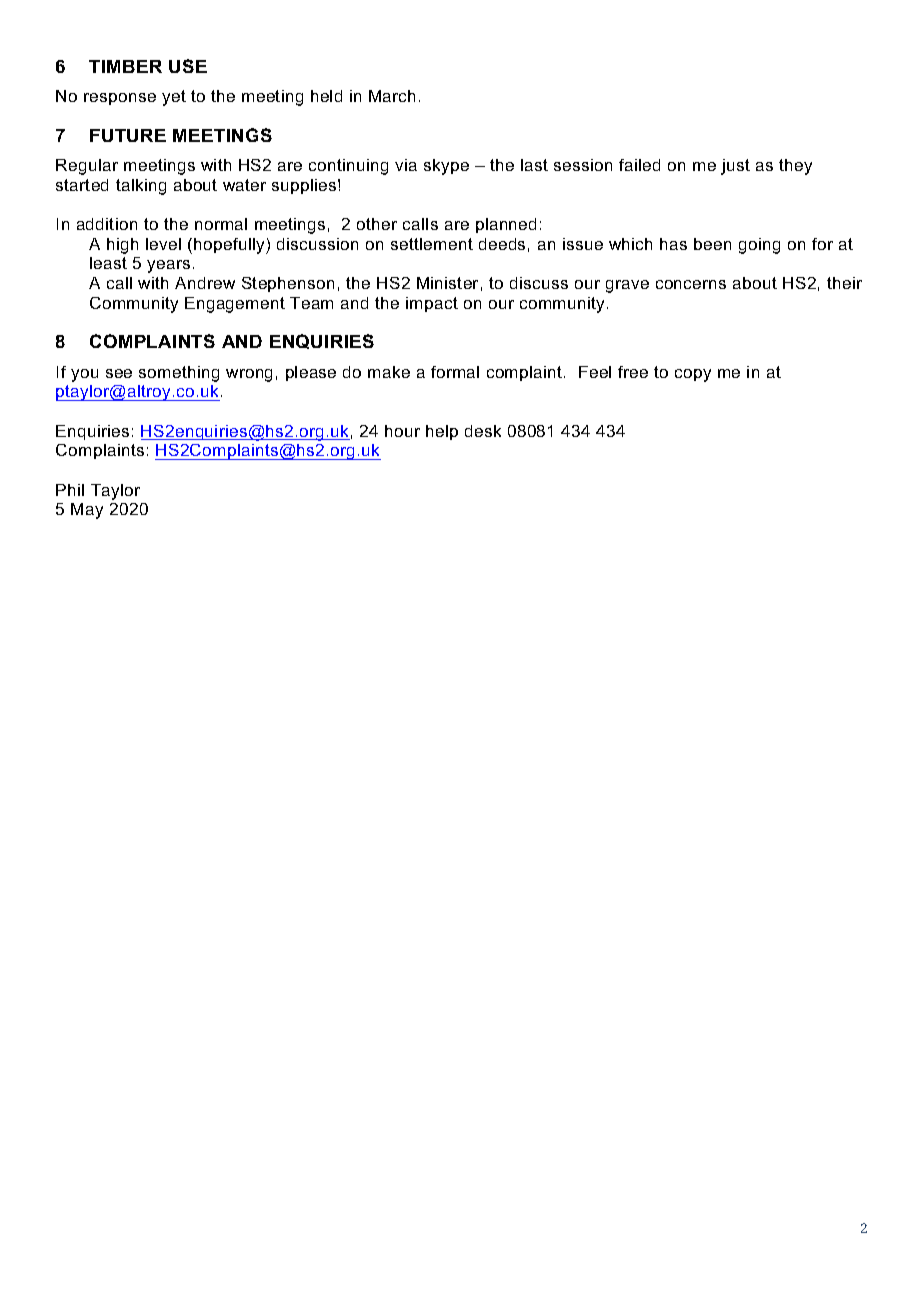 This page has height=1308, width=924. Describe the element at coordinates (442, 432) in the page. I see `help` at that location.
